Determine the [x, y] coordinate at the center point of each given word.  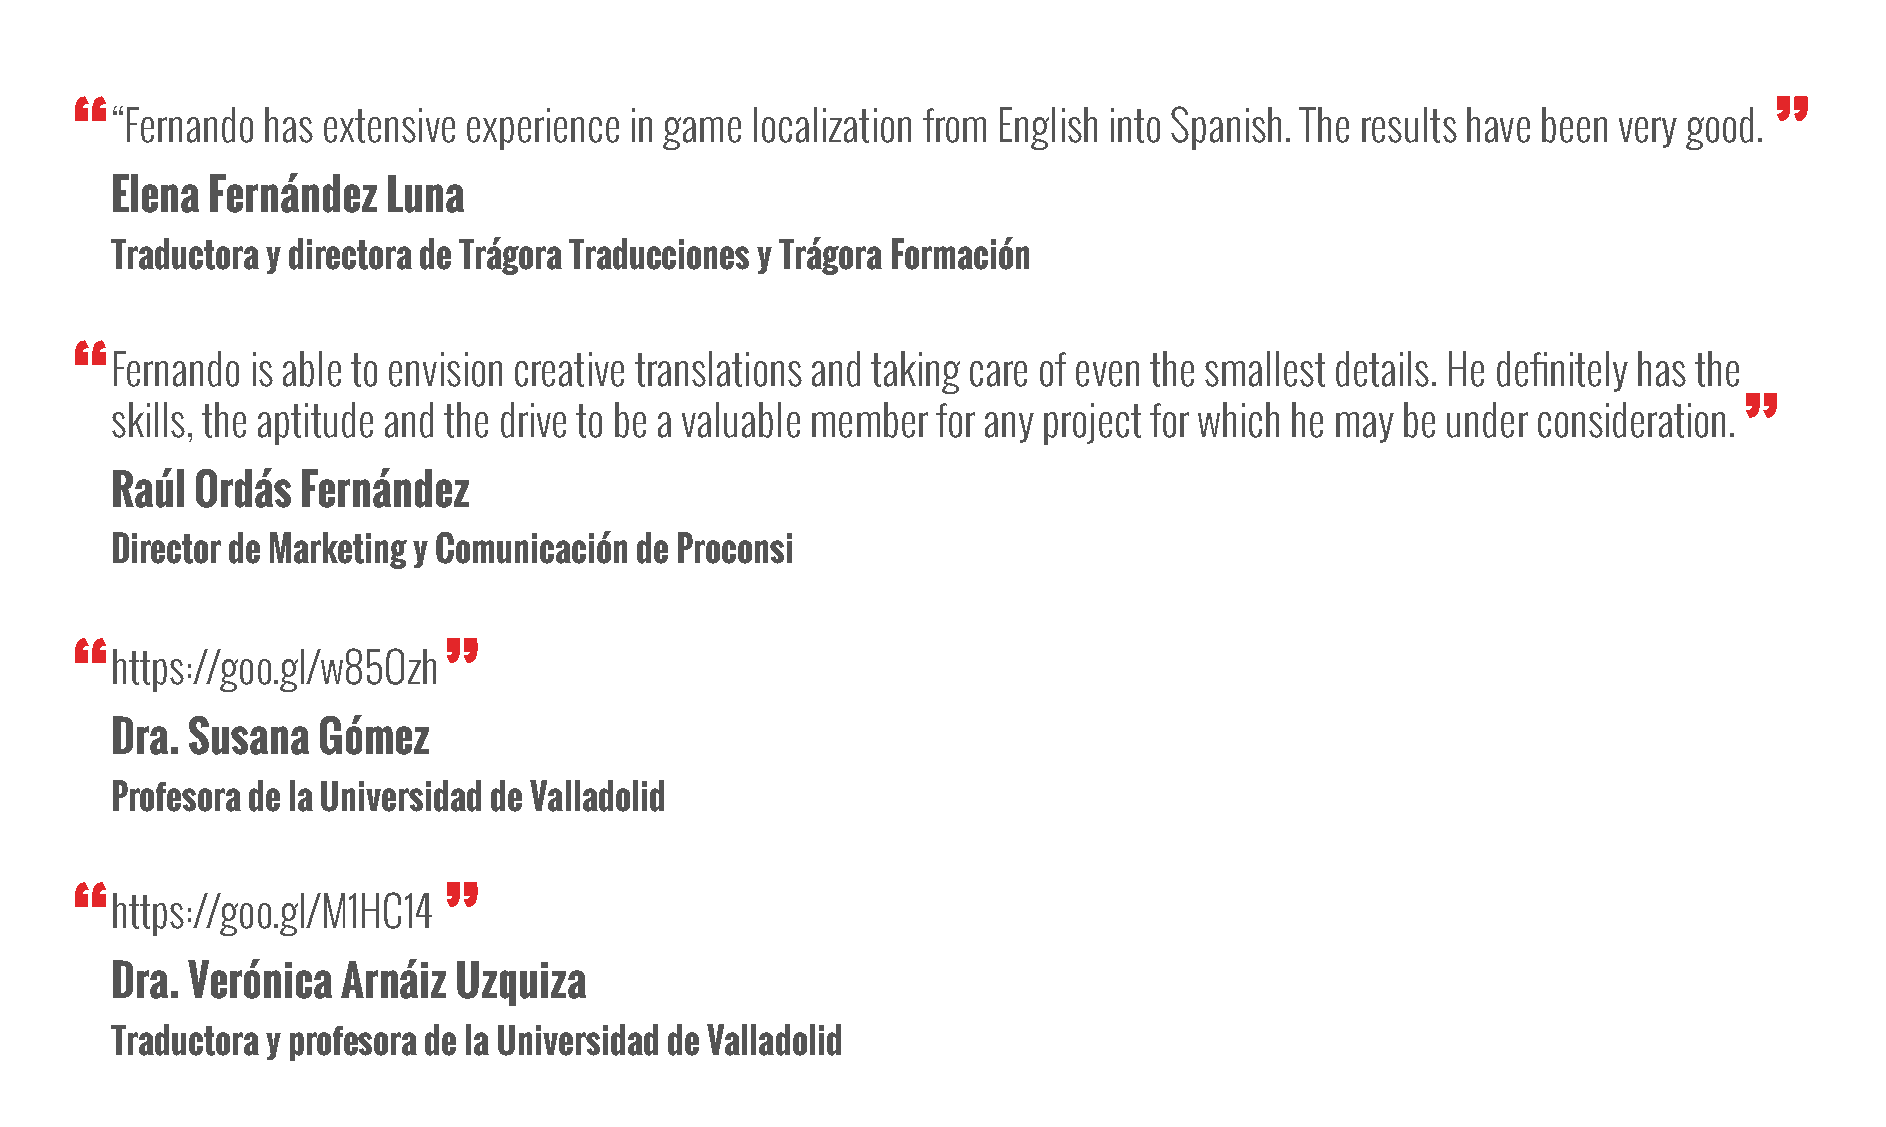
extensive [389, 125]
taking [915, 372]
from [954, 125]
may [1365, 427]
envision [445, 369]
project [1092, 424]
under [1487, 420]
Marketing [338, 550]
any [1009, 427]
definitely [1562, 371]
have [1498, 125]
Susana [249, 735]
